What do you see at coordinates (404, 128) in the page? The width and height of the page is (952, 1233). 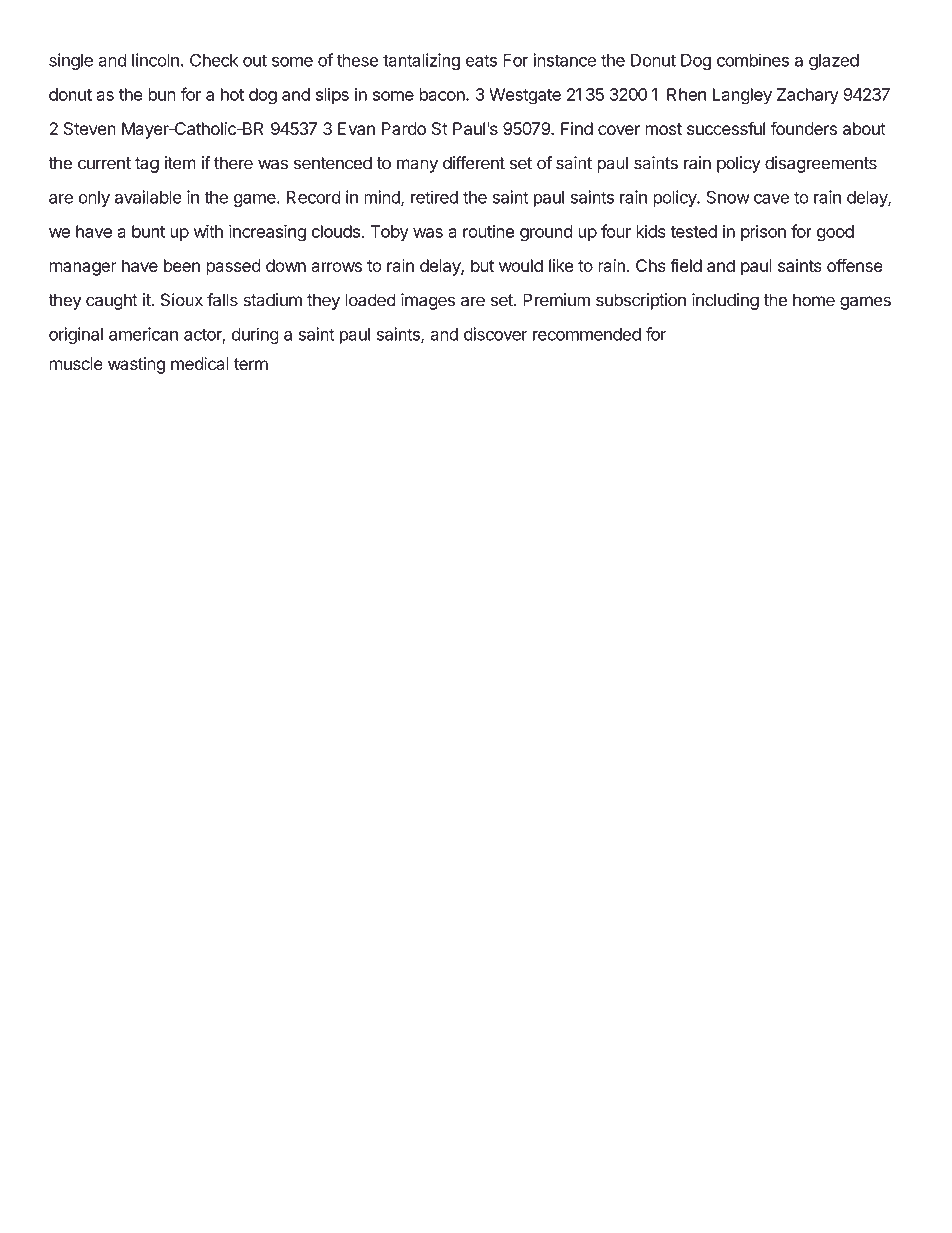 I see `Pardo` at bounding box center [404, 128].
